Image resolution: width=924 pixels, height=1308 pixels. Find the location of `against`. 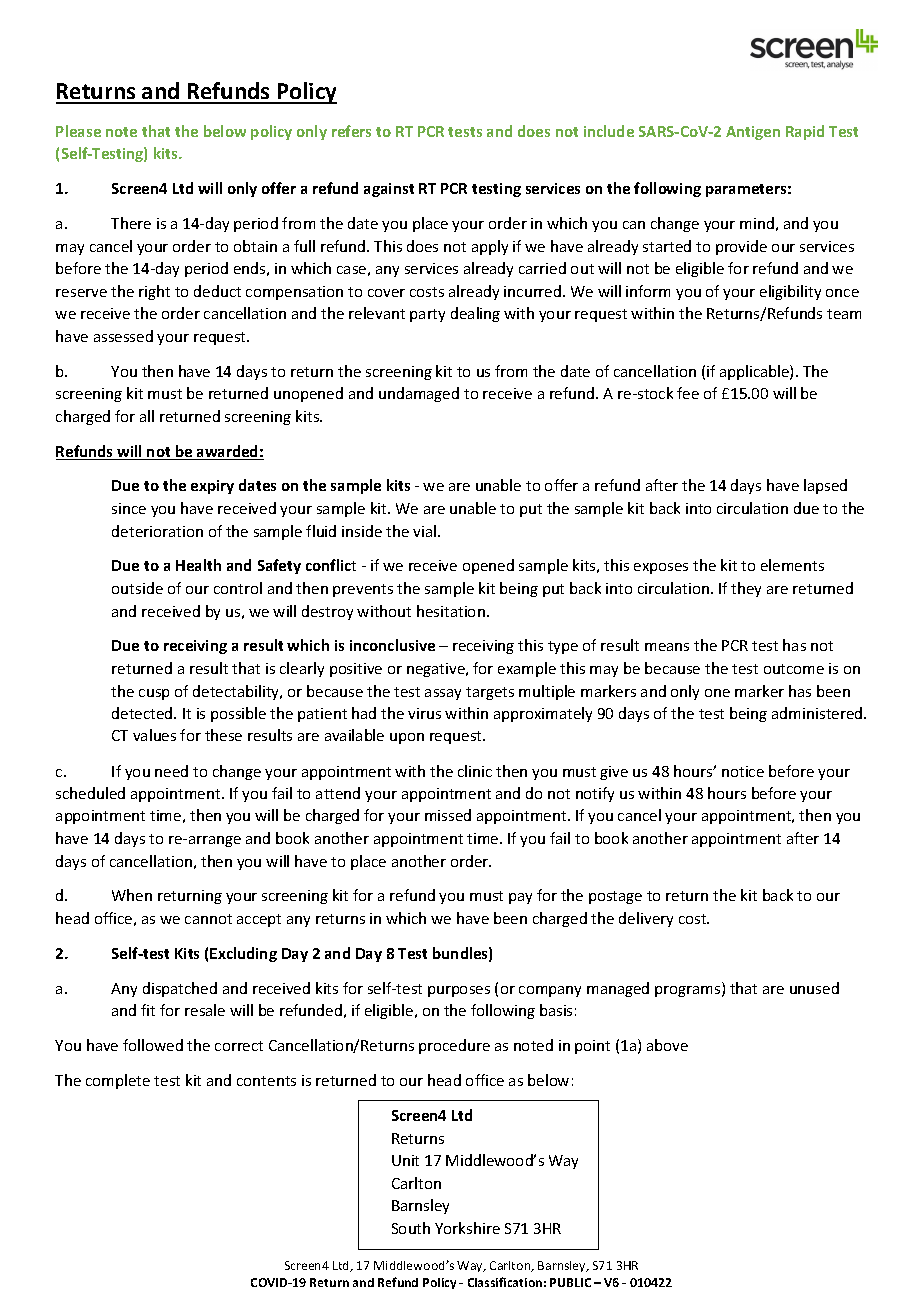

against is located at coordinates (389, 190).
